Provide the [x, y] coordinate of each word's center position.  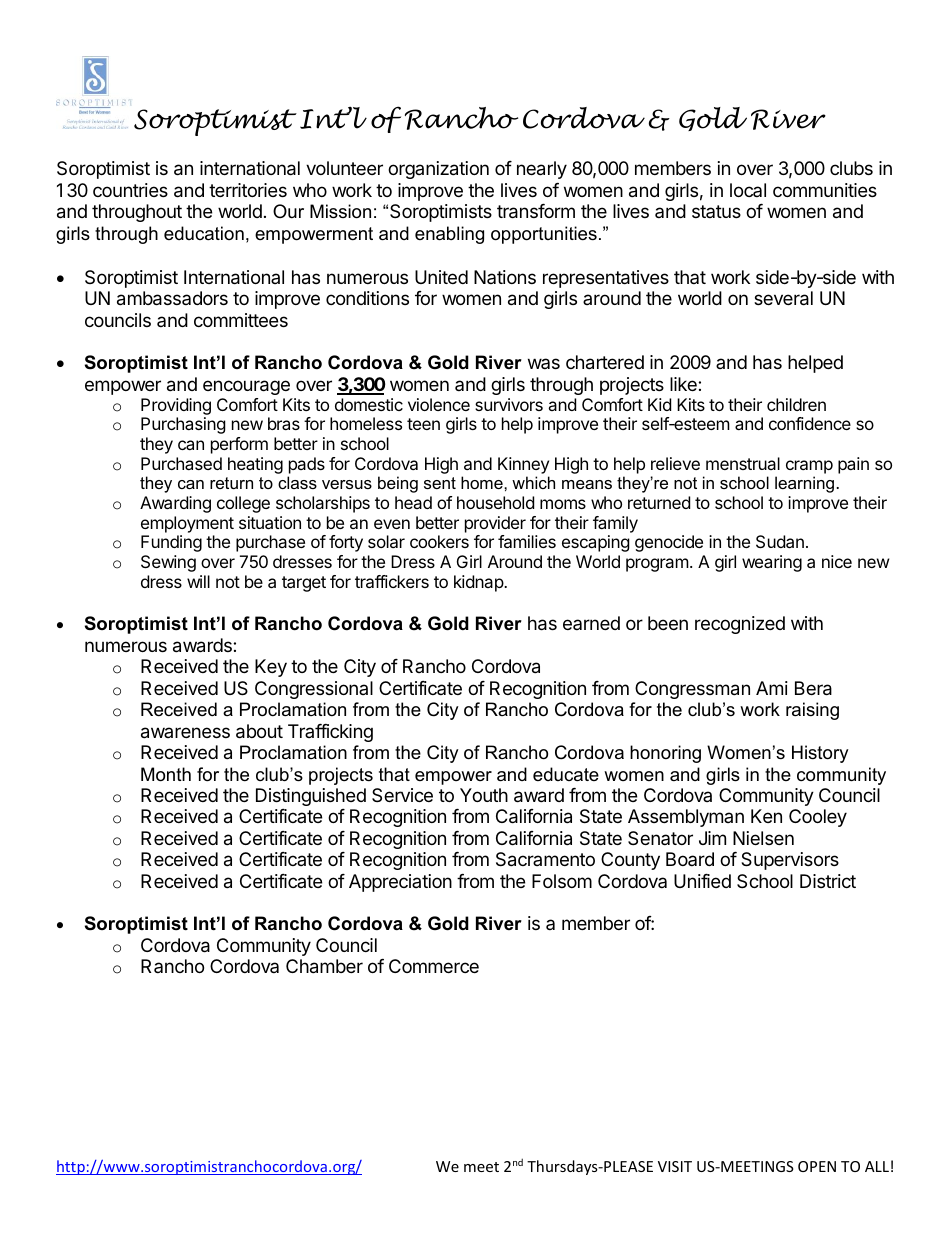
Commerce [434, 966]
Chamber [324, 966]
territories [248, 190]
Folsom [562, 881]
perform [239, 445]
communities [825, 190]
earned [591, 623]
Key [271, 668]
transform [536, 211]
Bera [813, 688]
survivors [509, 404]
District [828, 881]
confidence [810, 423]
